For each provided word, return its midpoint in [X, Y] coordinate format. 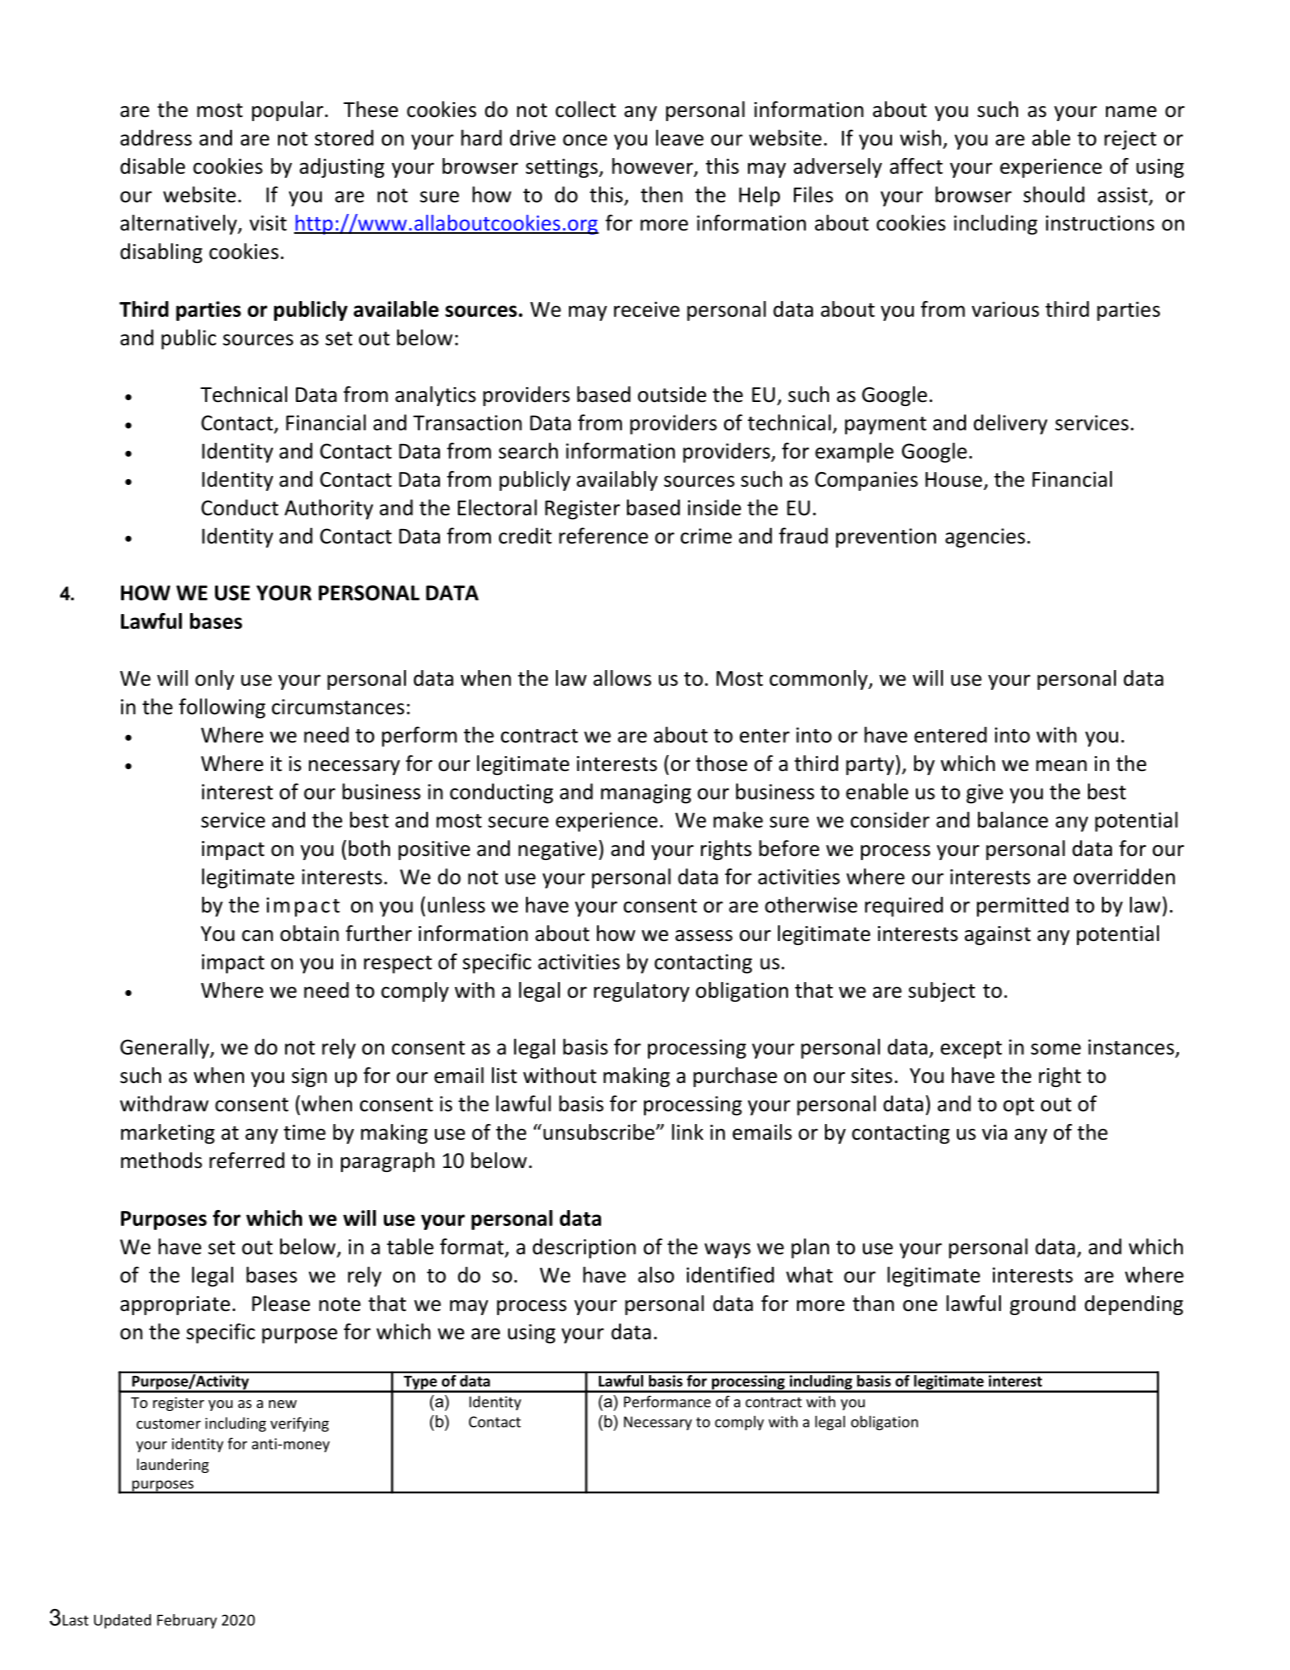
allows [622, 678]
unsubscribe [599, 1132]
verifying [299, 1424]
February [187, 1621]
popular [289, 111]
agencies [985, 538]
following [222, 708]
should [1054, 194]
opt [1018, 1106]
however [653, 167]
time [305, 1132]
